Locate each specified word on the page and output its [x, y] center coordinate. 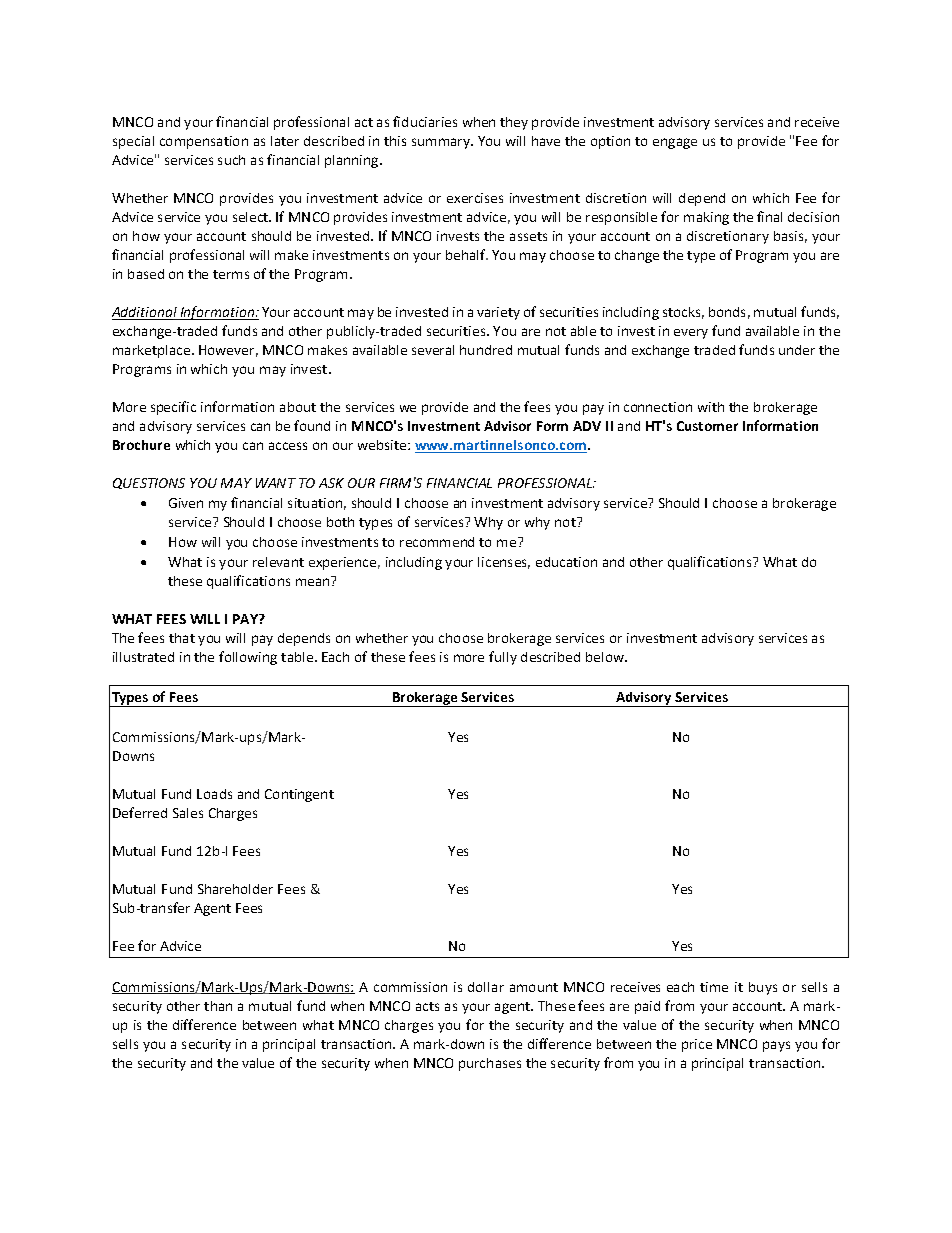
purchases [490, 1064]
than [218, 1006]
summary [442, 143]
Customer [707, 426]
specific [173, 408]
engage [675, 143]
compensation [204, 142]
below [606, 657]
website [383, 445]
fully [503, 658]
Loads [214, 794]
